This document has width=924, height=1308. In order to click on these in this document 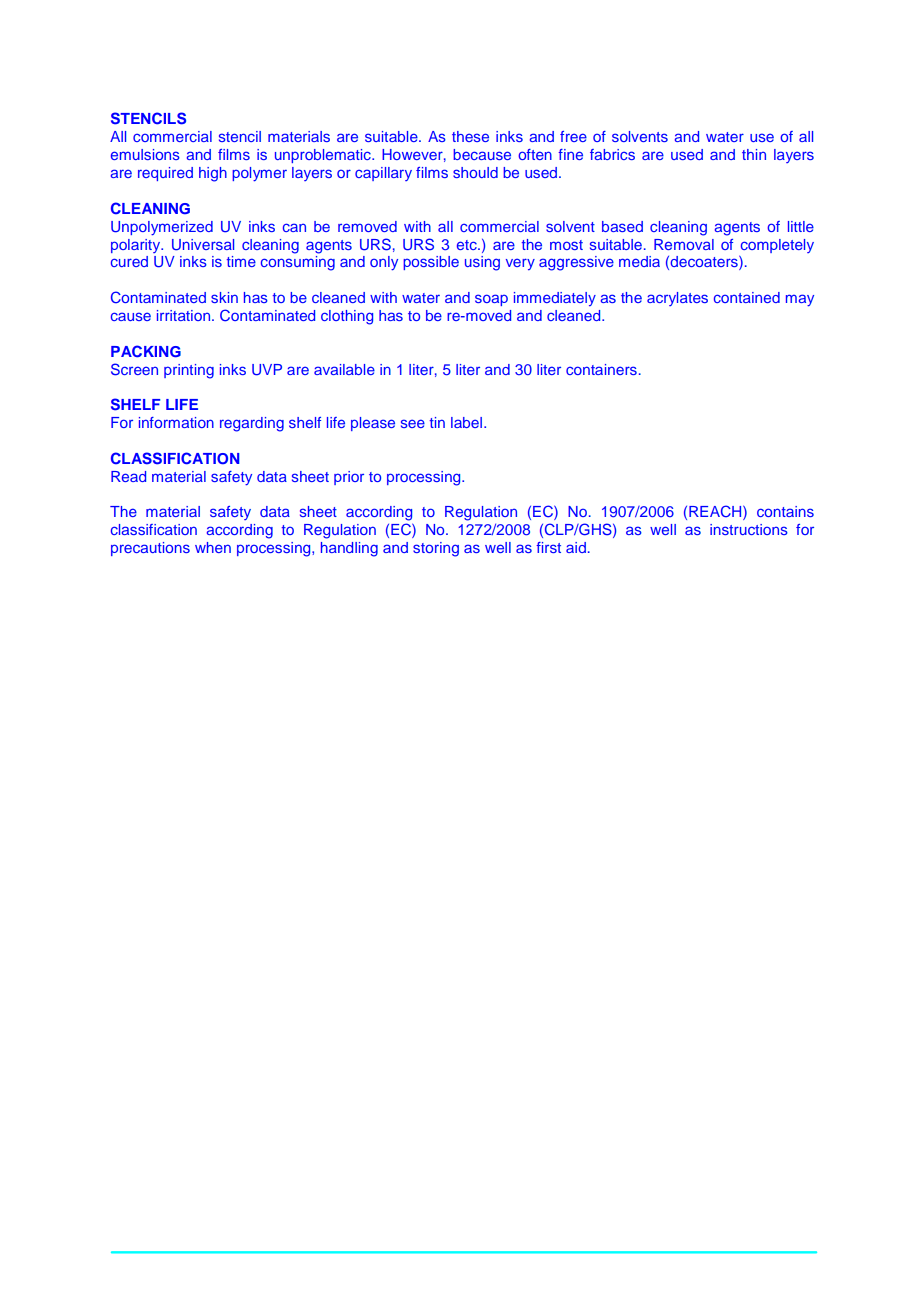, I will do `click(470, 136)`.
